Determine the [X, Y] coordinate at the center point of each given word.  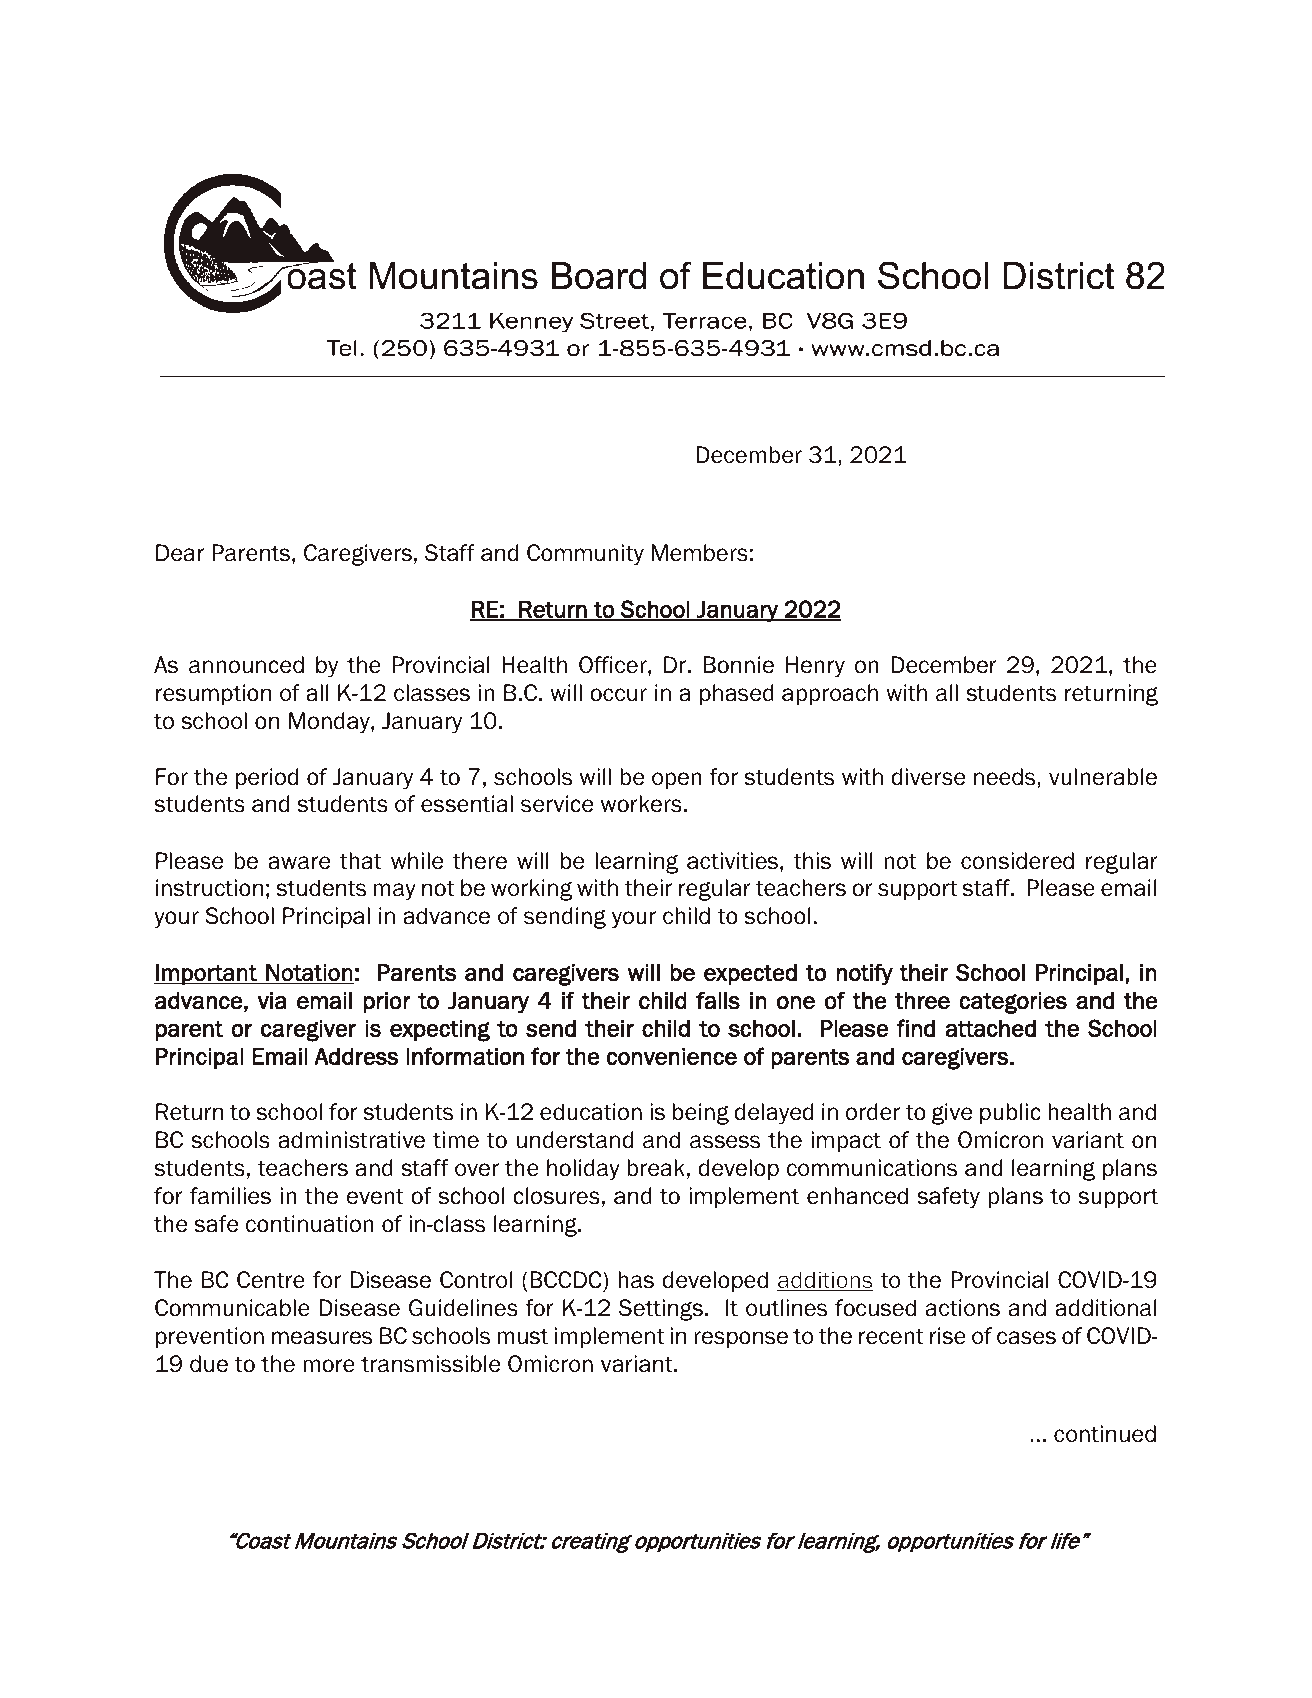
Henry [815, 667]
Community [585, 555]
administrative [351, 1140]
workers [641, 804]
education [591, 1112]
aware [299, 863]
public [1010, 1113]
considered [1017, 861]
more [329, 1366]
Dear [180, 553]
